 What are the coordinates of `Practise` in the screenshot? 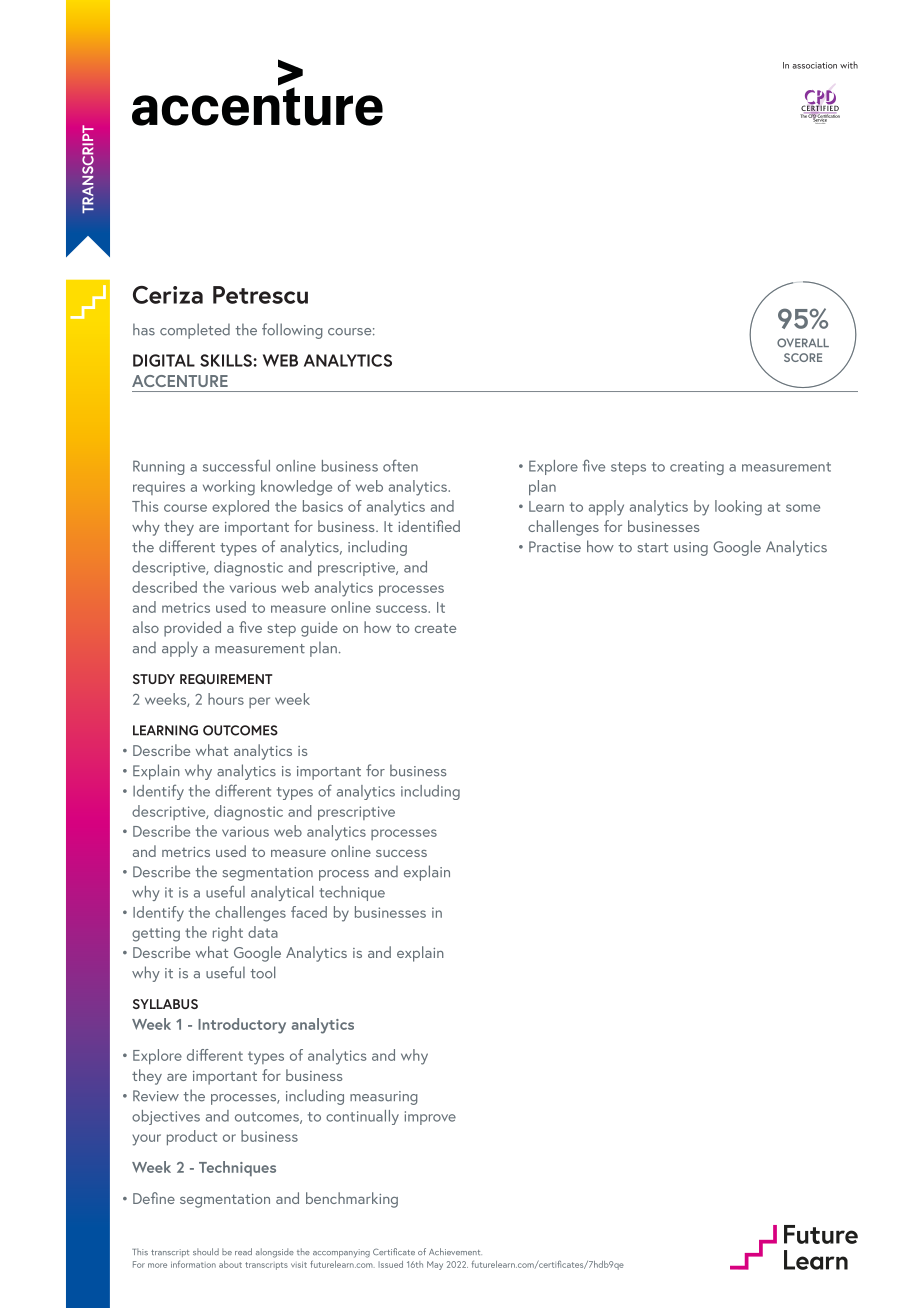 It's located at (555, 547).
